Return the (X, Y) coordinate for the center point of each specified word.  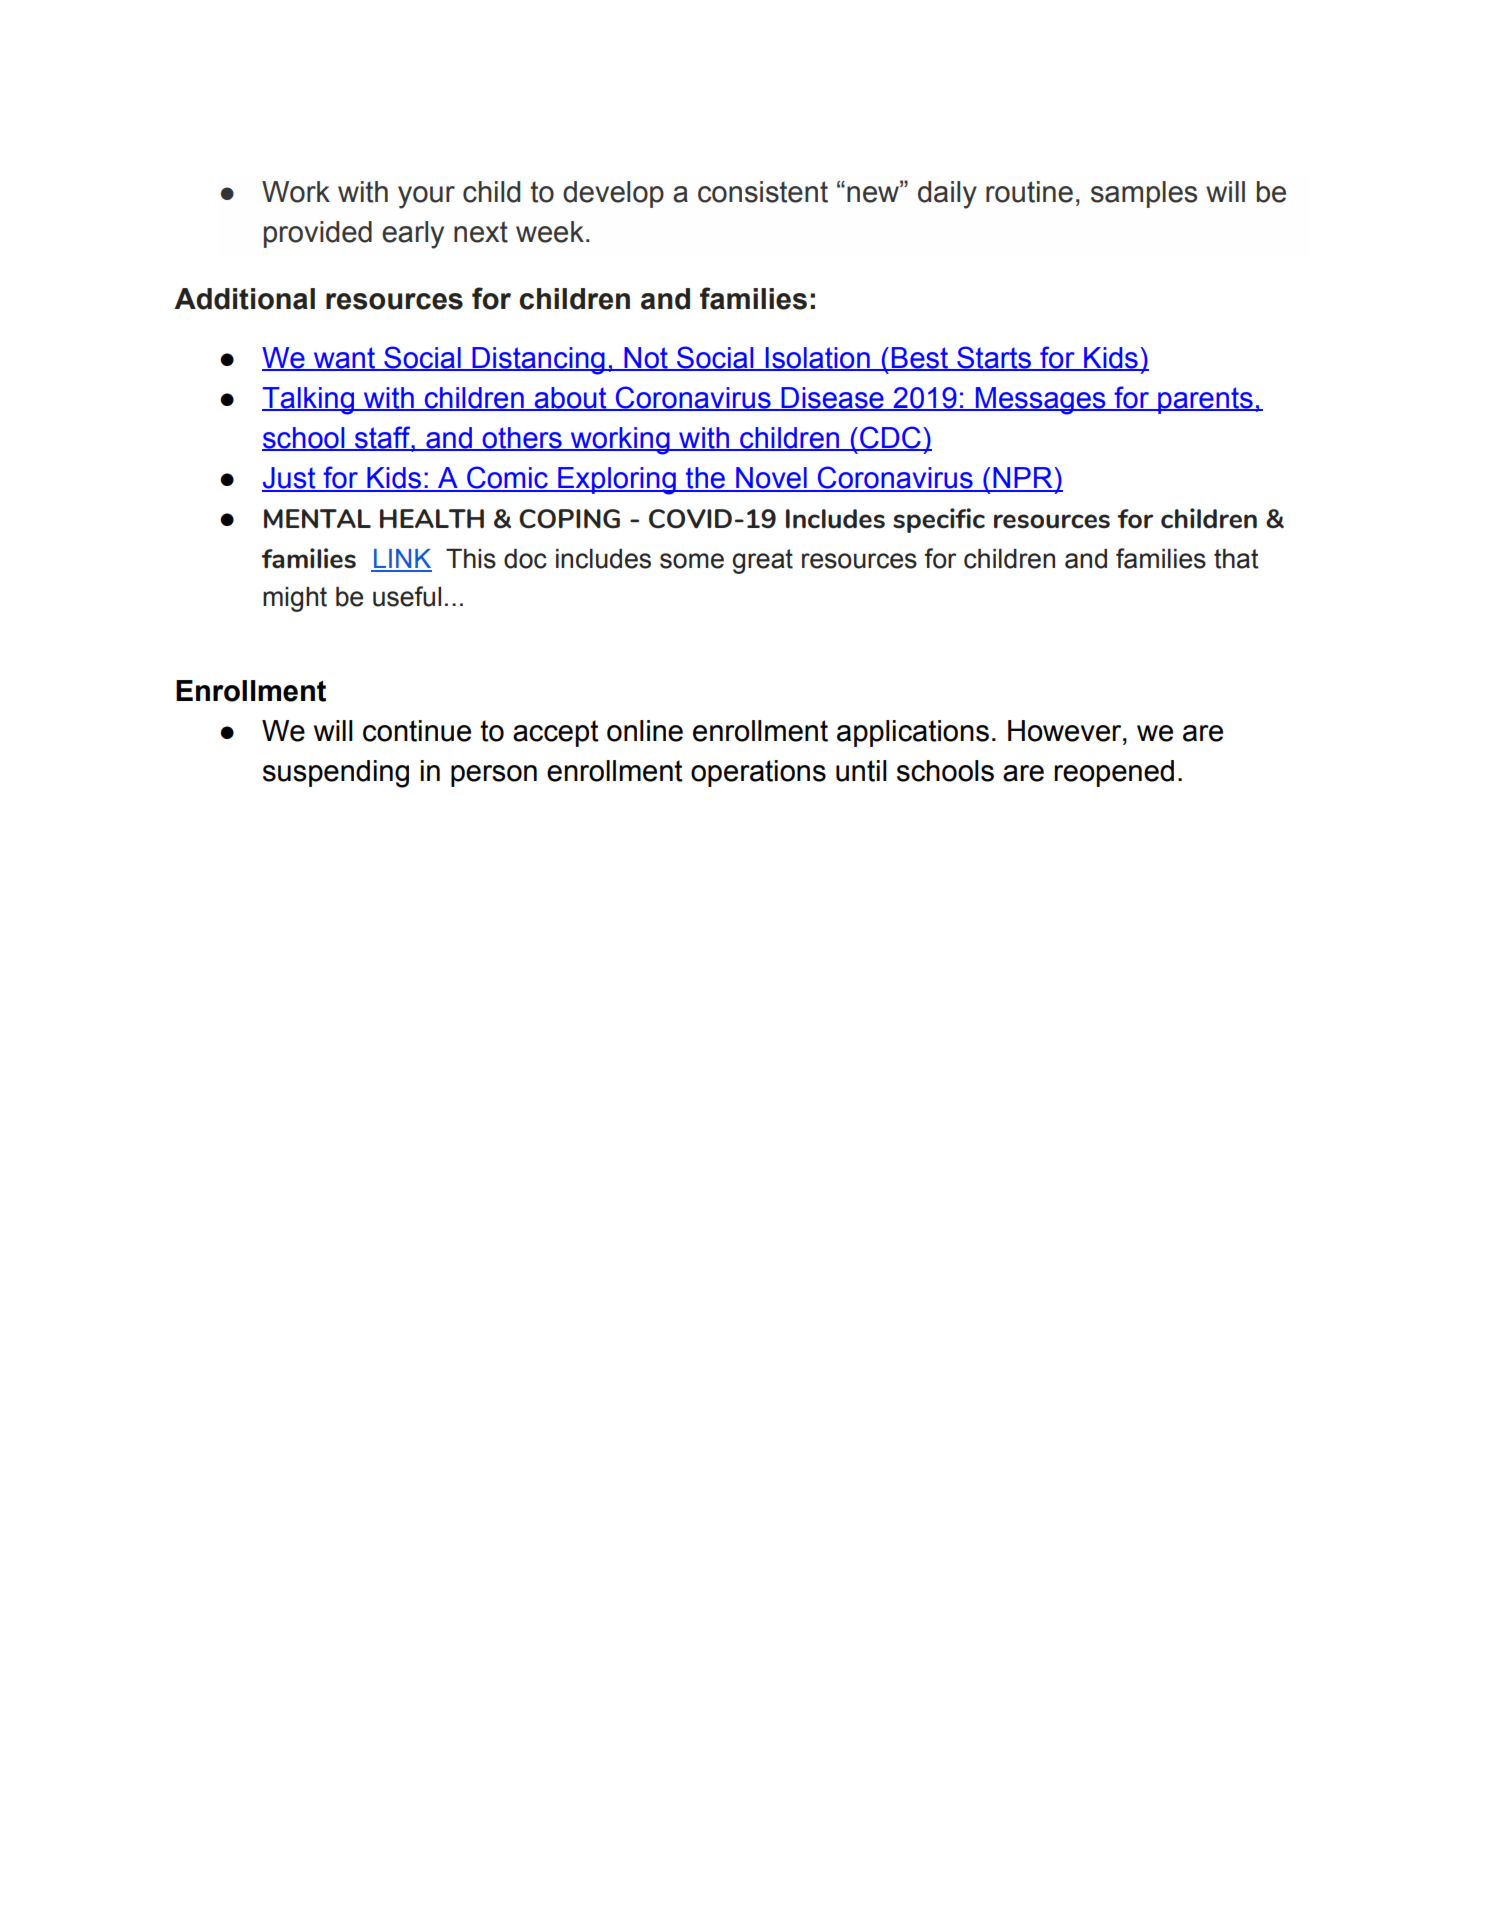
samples (1144, 194)
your (426, 197)
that (1236, 559)
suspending (336, 774)
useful (407, 596)
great (762, 561)
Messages (1040, 401)
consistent (763, 192)
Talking (309, 401)
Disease (832, 398)
